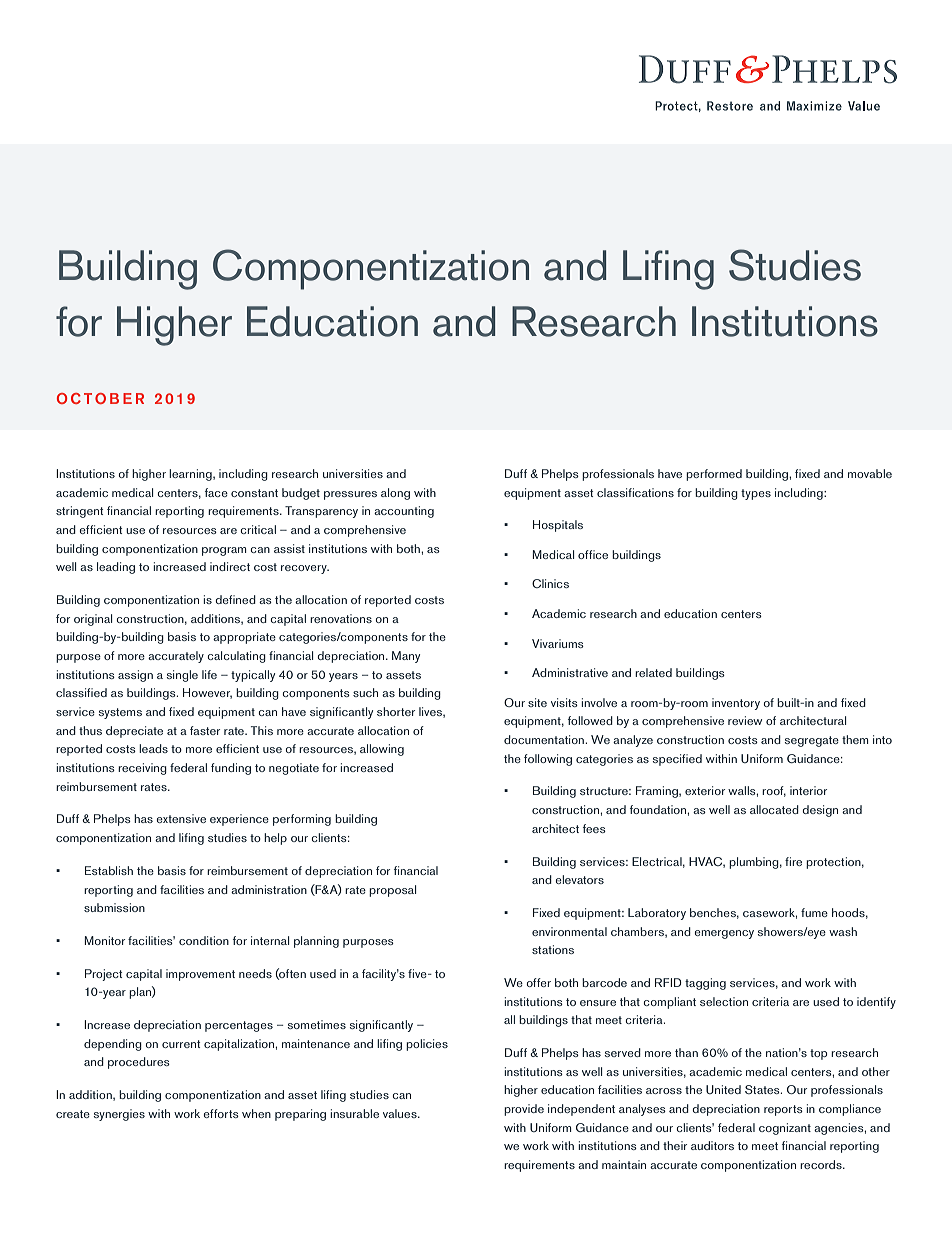 The image size is (952, 1233). What do you see at coordinates (93, 620) in the page?
I see `original` at bounding box center [93, 620].
